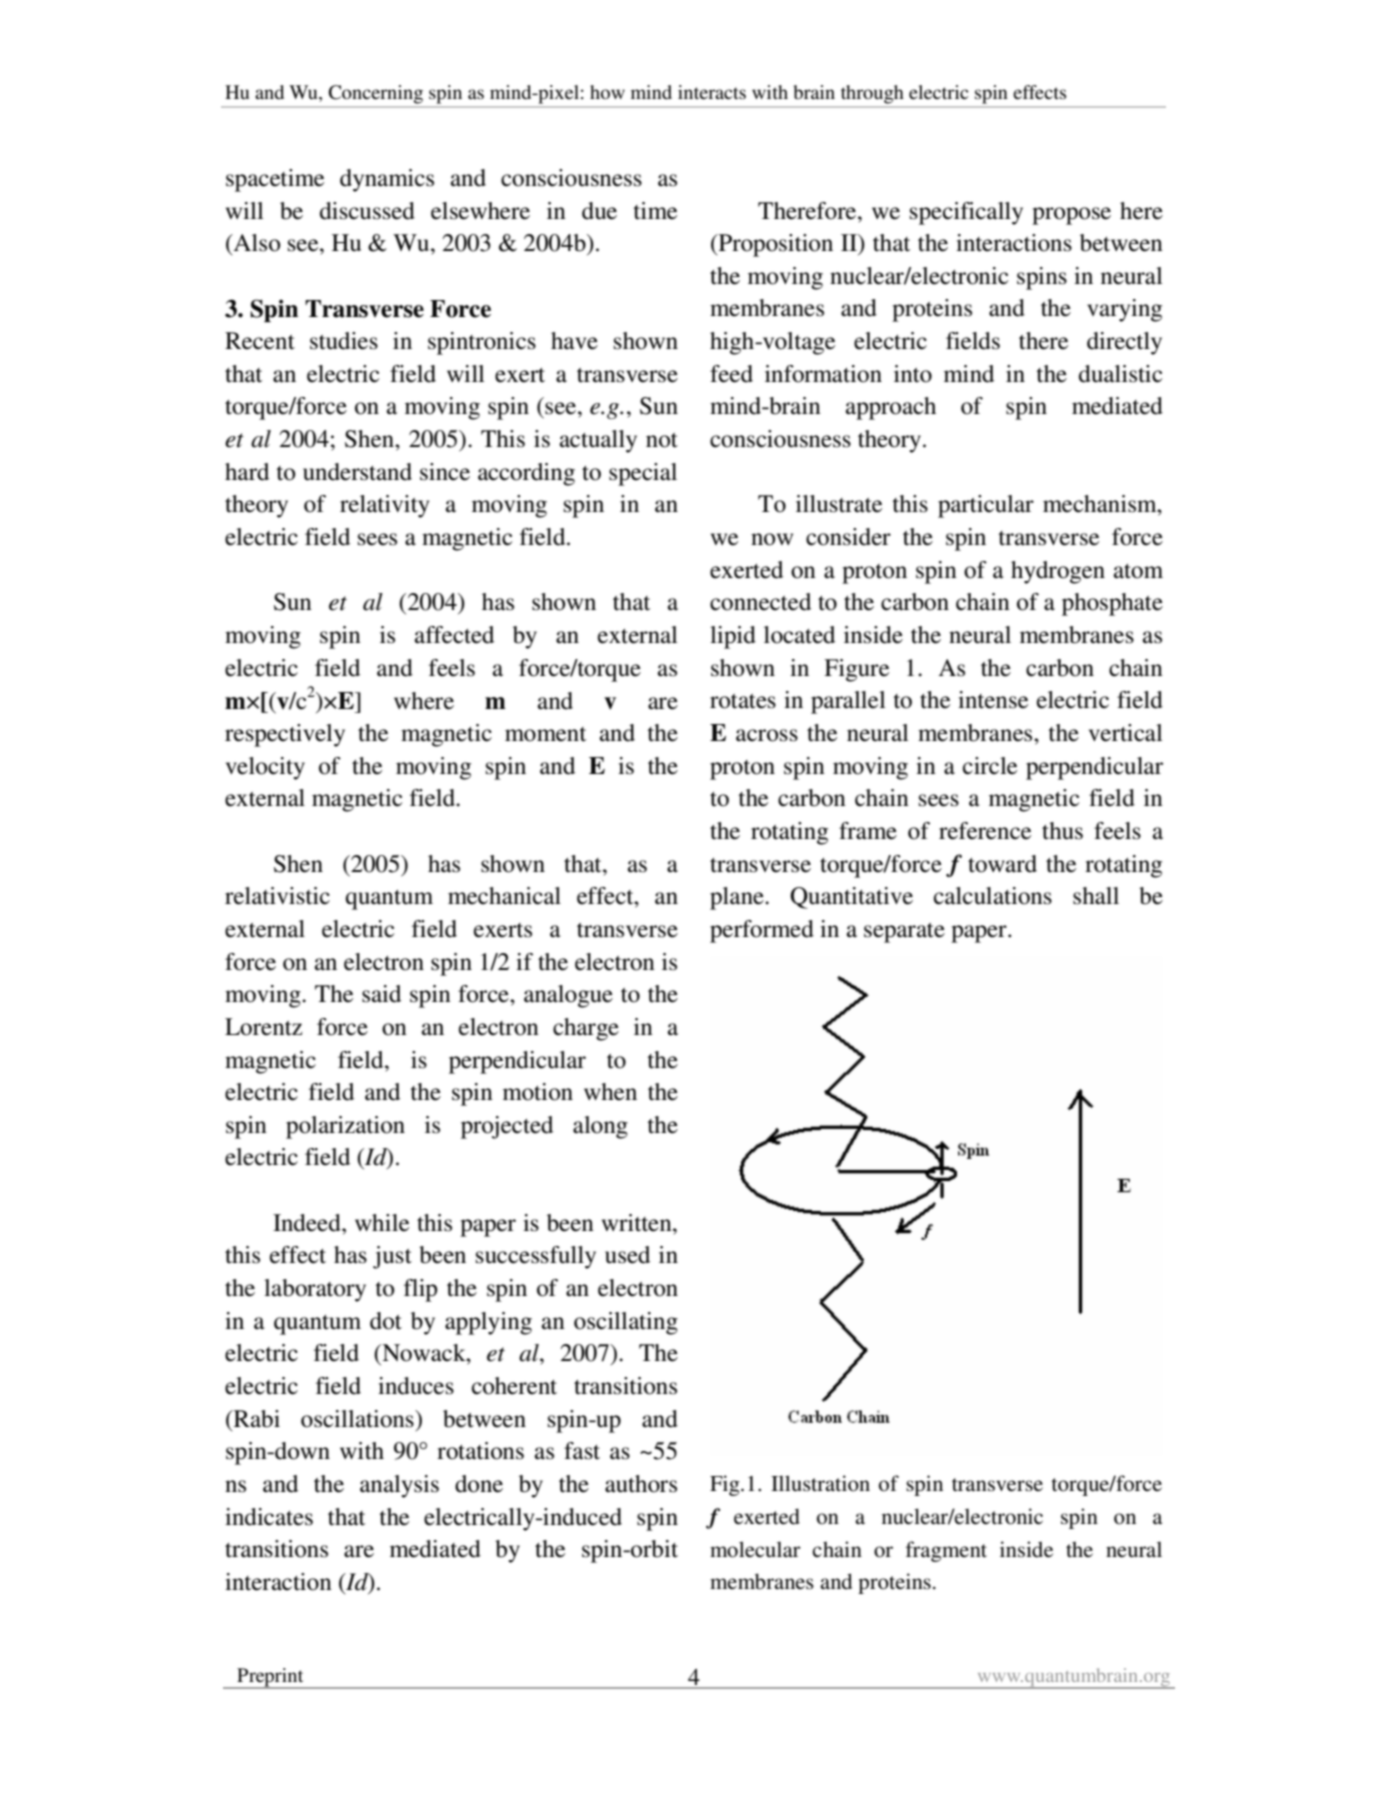 The height and width of the screenshot is (1796, 1388). Describe the element at coordinates (270, 1678) in the screenshot. I see `Preprint` at that location.
